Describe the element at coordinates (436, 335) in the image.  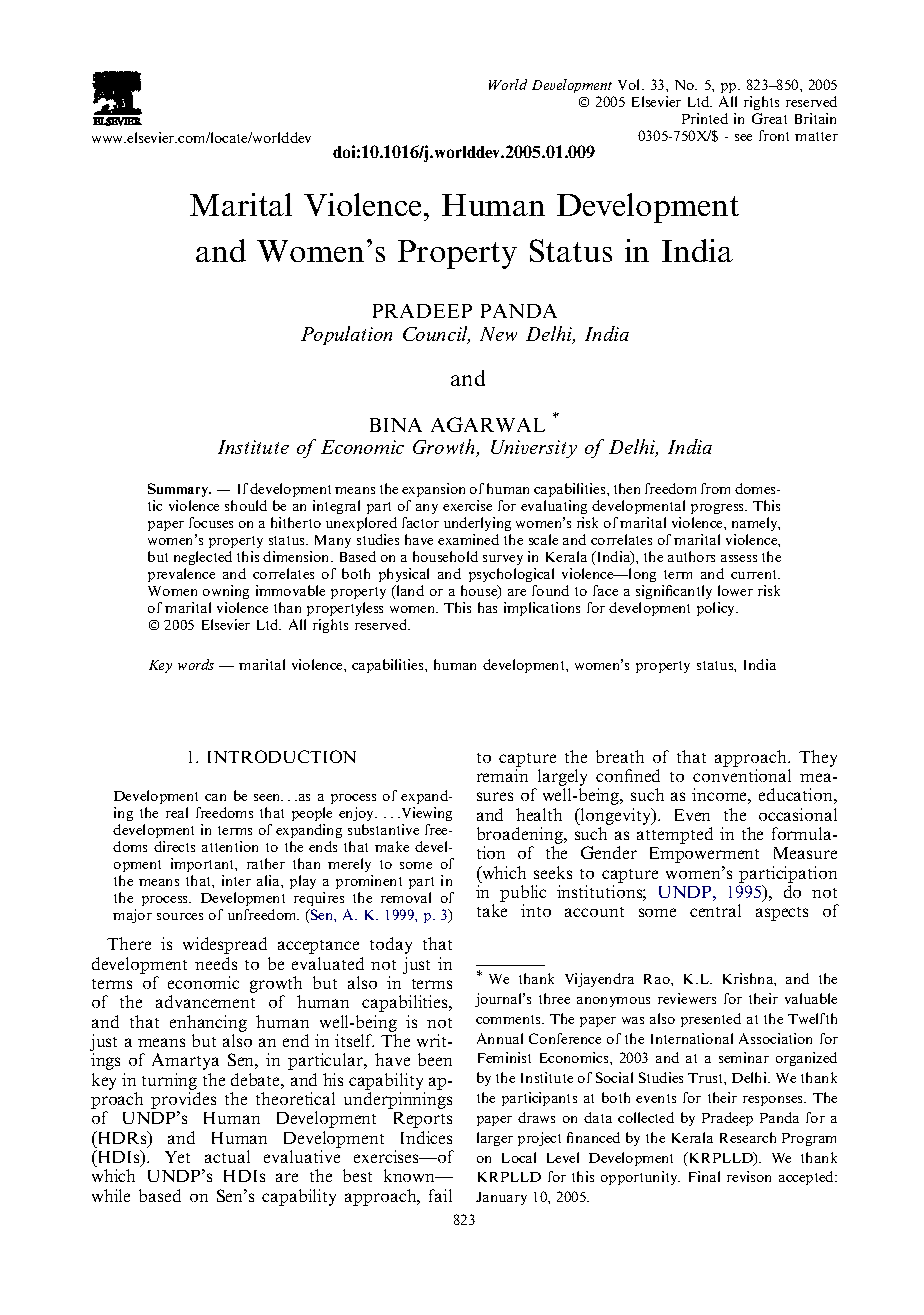
I see `Council` at that location.
